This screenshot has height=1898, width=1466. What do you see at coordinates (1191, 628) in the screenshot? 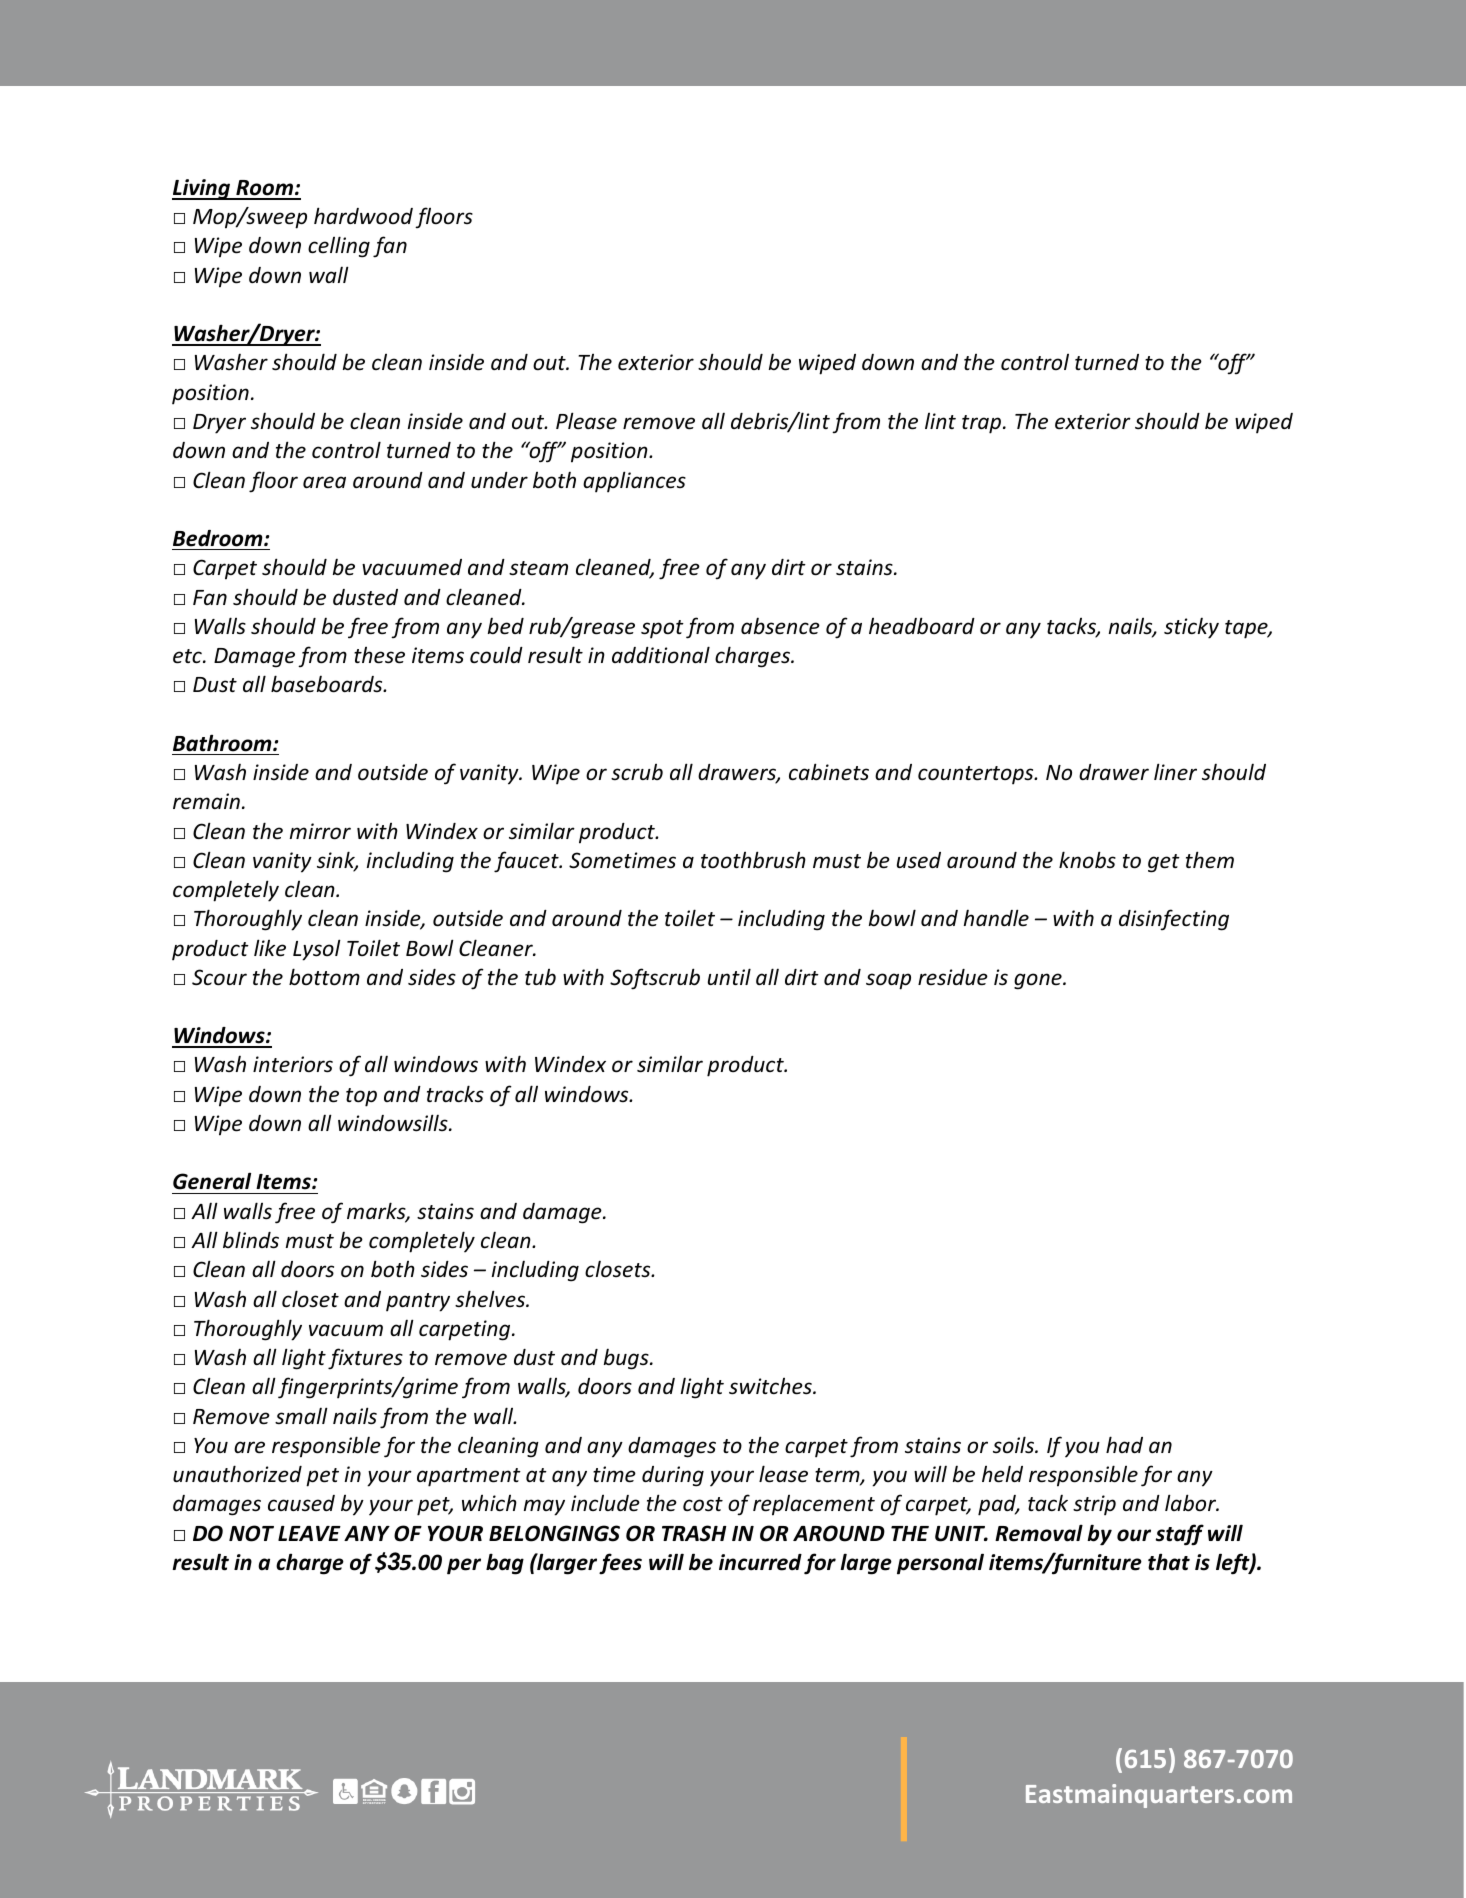
I see `sticky` at bounding box center [1191, 628].
